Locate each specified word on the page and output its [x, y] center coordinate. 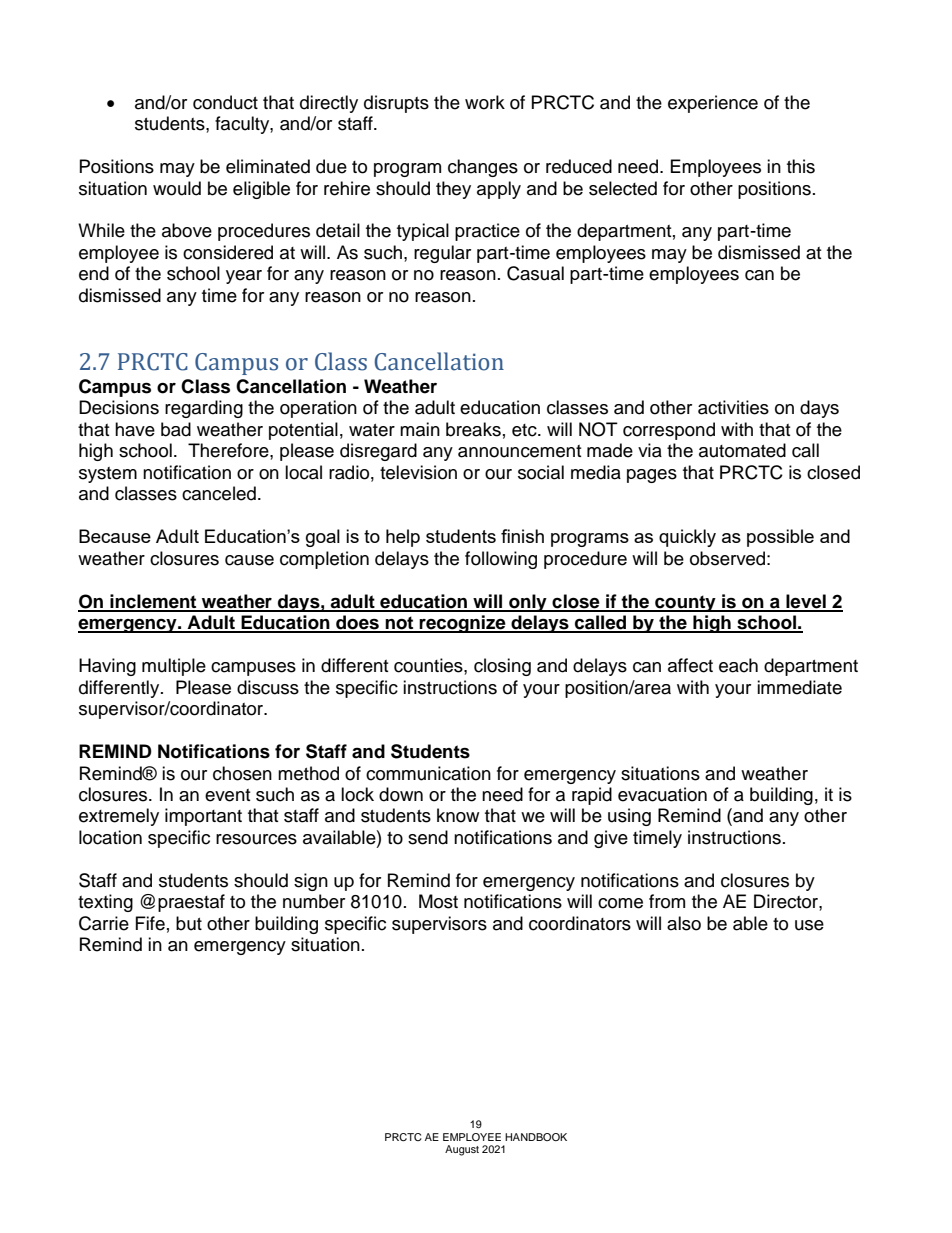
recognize [463, 624]
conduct [225, 102]
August [462, 1150]
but [189, 923]
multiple [174, 667]
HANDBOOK [536, 1137]
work [485, 102]
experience [713, 104]
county [685, 603]
